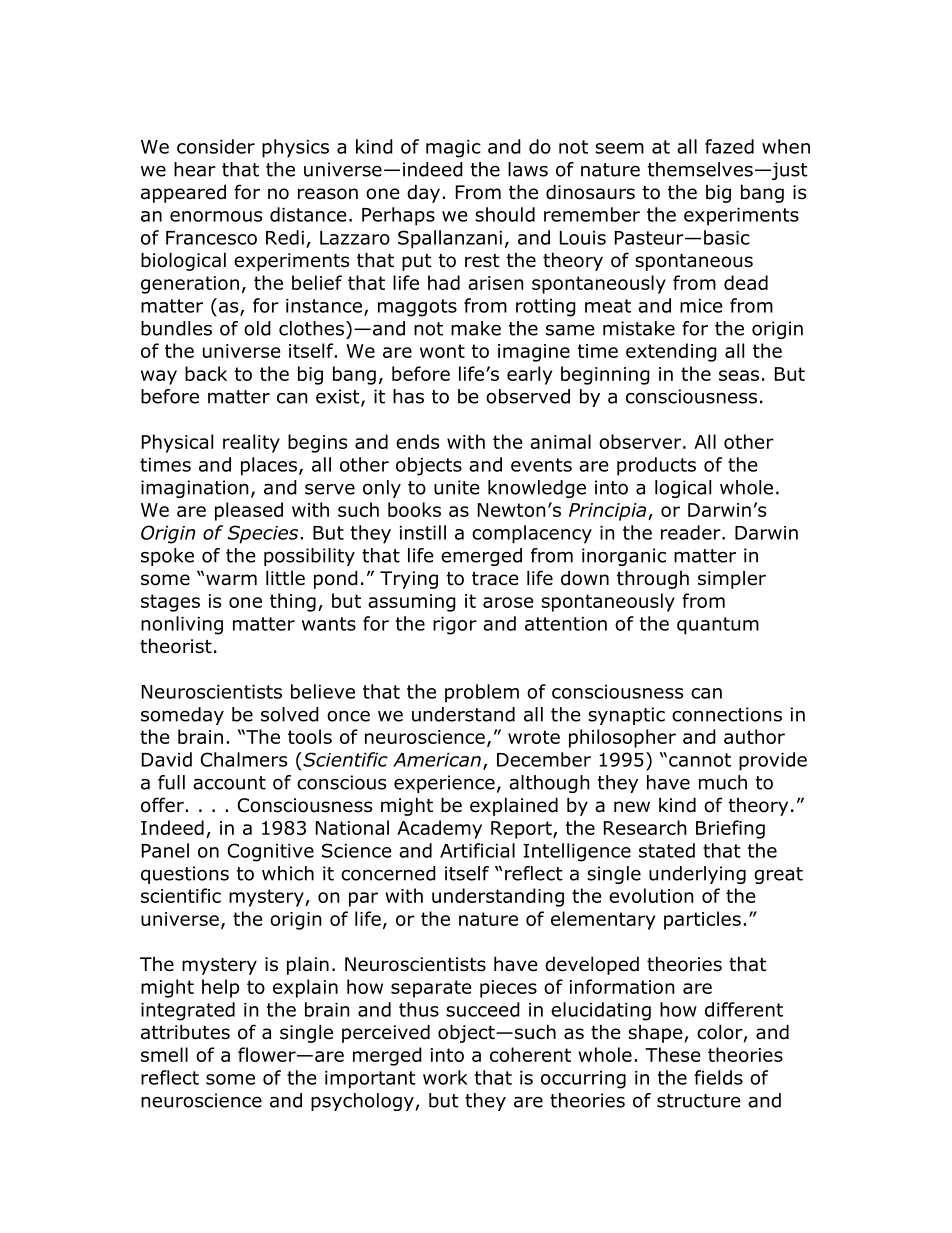 Image resolution: width=952 pixels, height=1233 pixels. I want to click on Artificial, so click(477, 850).
